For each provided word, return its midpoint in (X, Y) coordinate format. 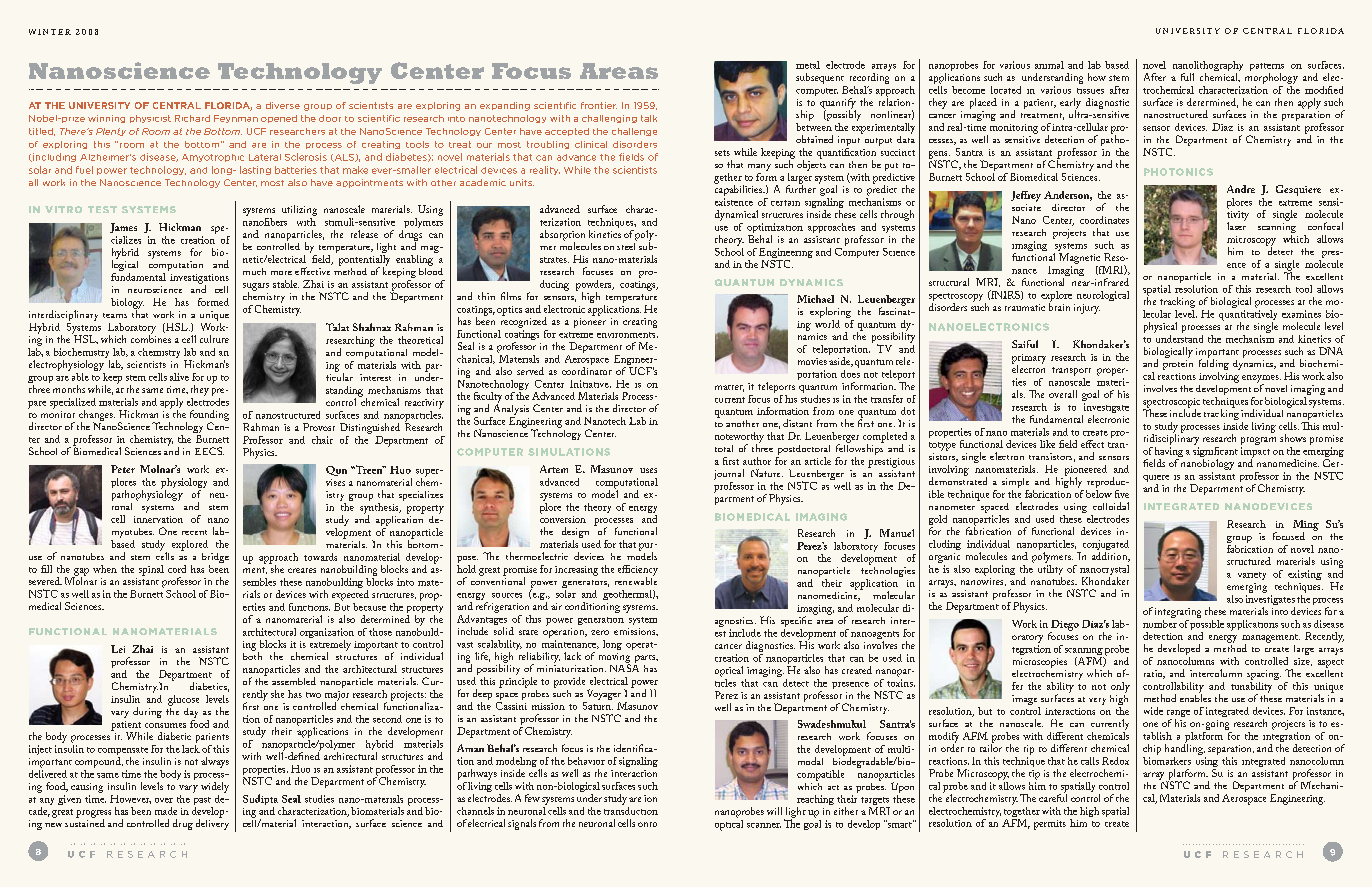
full (1187, 77)
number (1160, 622)
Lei (118, 649)
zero (600, 632)
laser (1236, 225)
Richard (192, 118)
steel (627, 245)
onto (647, 824)
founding (209, 416)
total (724, 448)
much (254, 271)
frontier (599, 105)
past (203, 802)
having (1168, 452)
